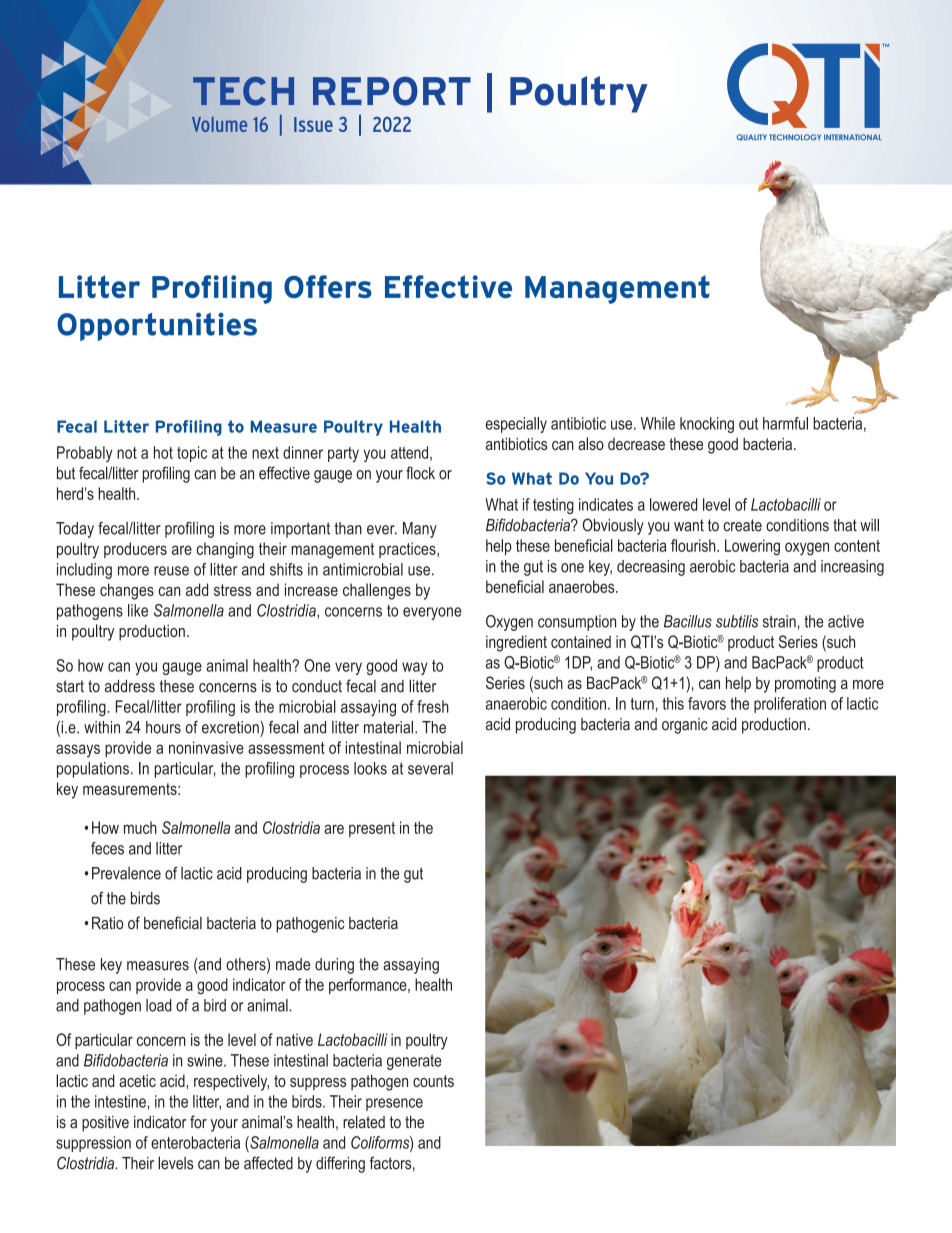 This document has width=952, height=1233. What do you see at coordinates (369, 986) in the document?
I see `performance` at bounding box center [369, 986].
